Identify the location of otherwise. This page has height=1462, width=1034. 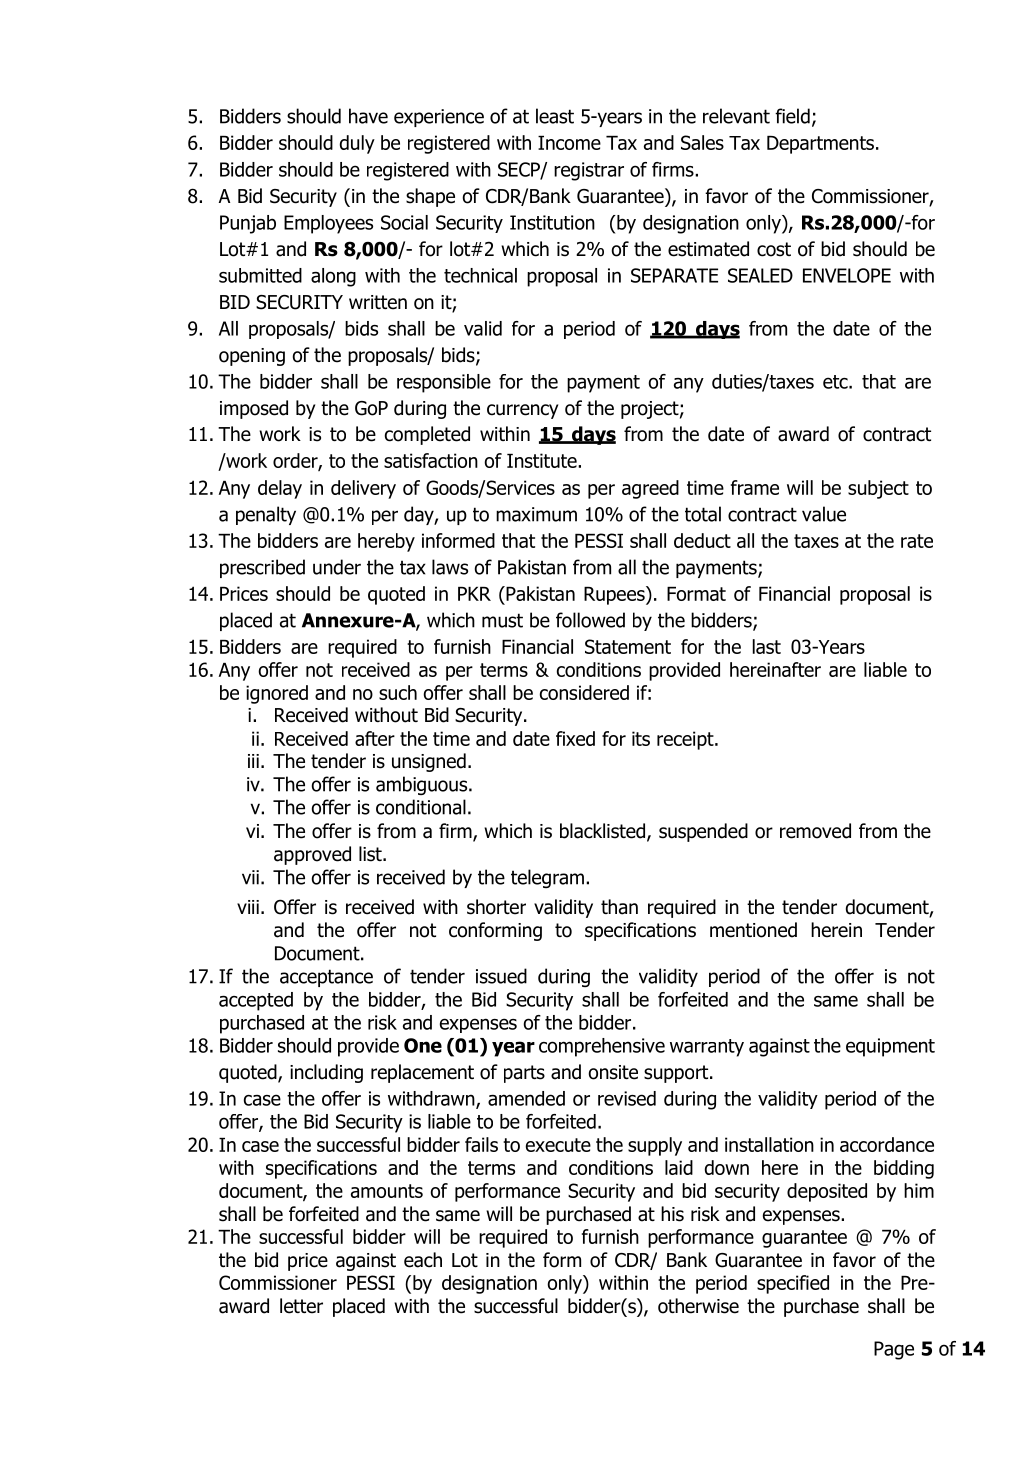
(698, 1306).
